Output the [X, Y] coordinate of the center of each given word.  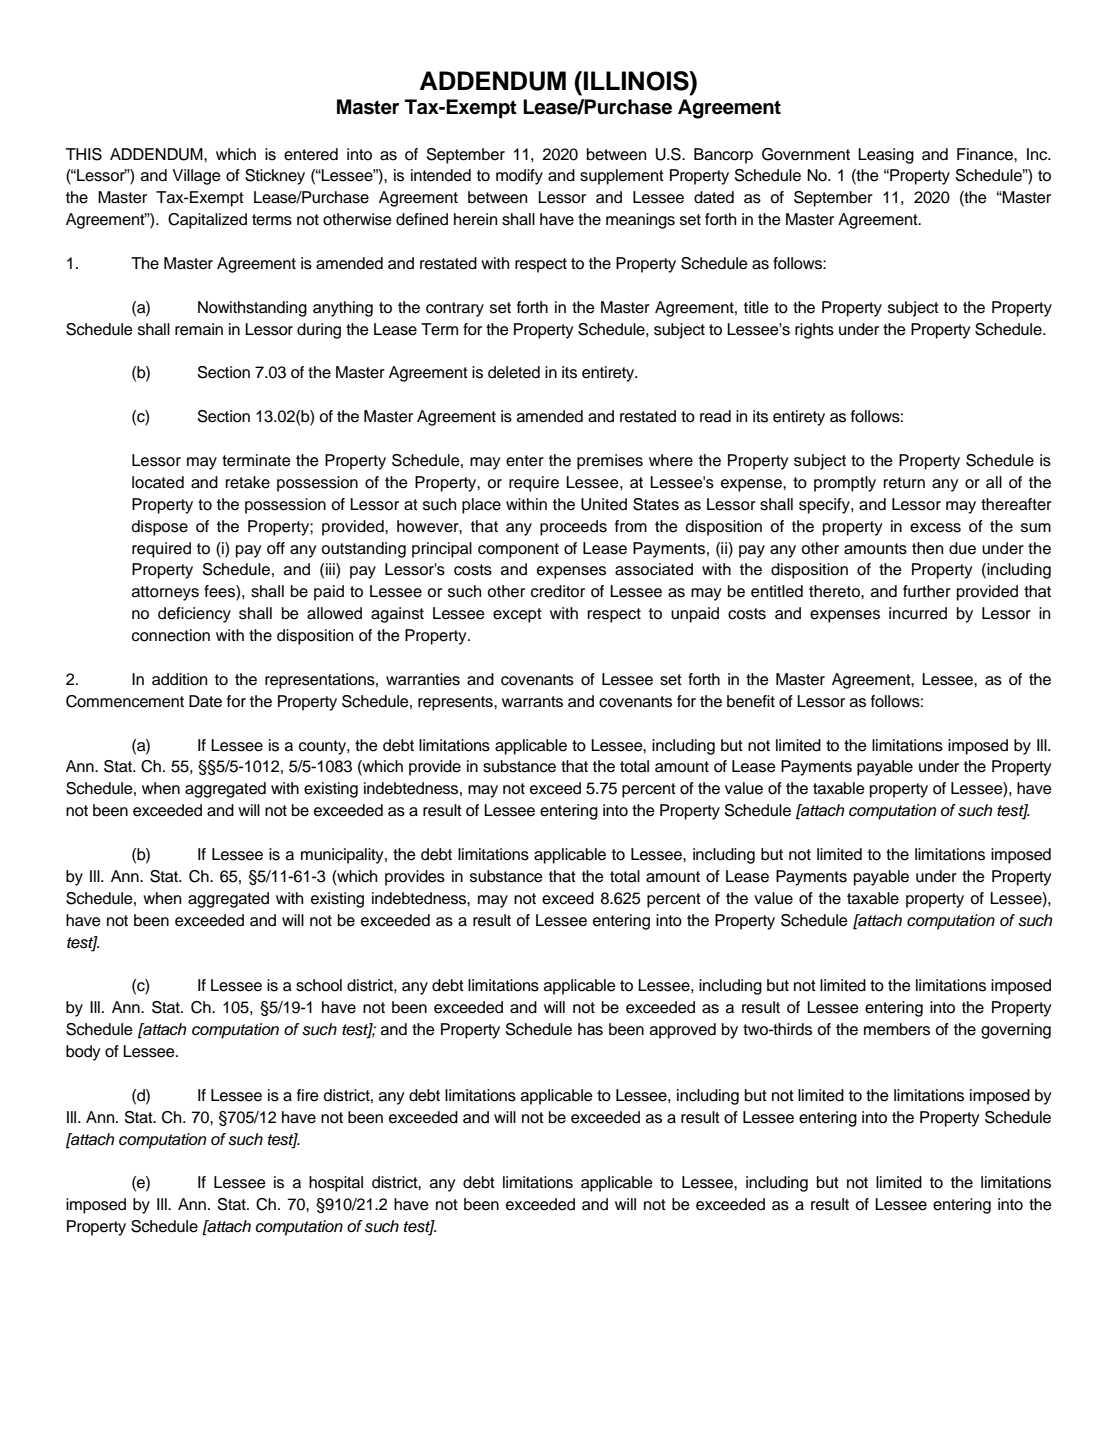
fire [308, 1095]
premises [610, 462]
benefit [751, 701]
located [158, 482]
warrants [532, 702]
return [904, 483]
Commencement [125, 701]
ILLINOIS [637, 81]
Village [196, 177]
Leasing [886, 156]
